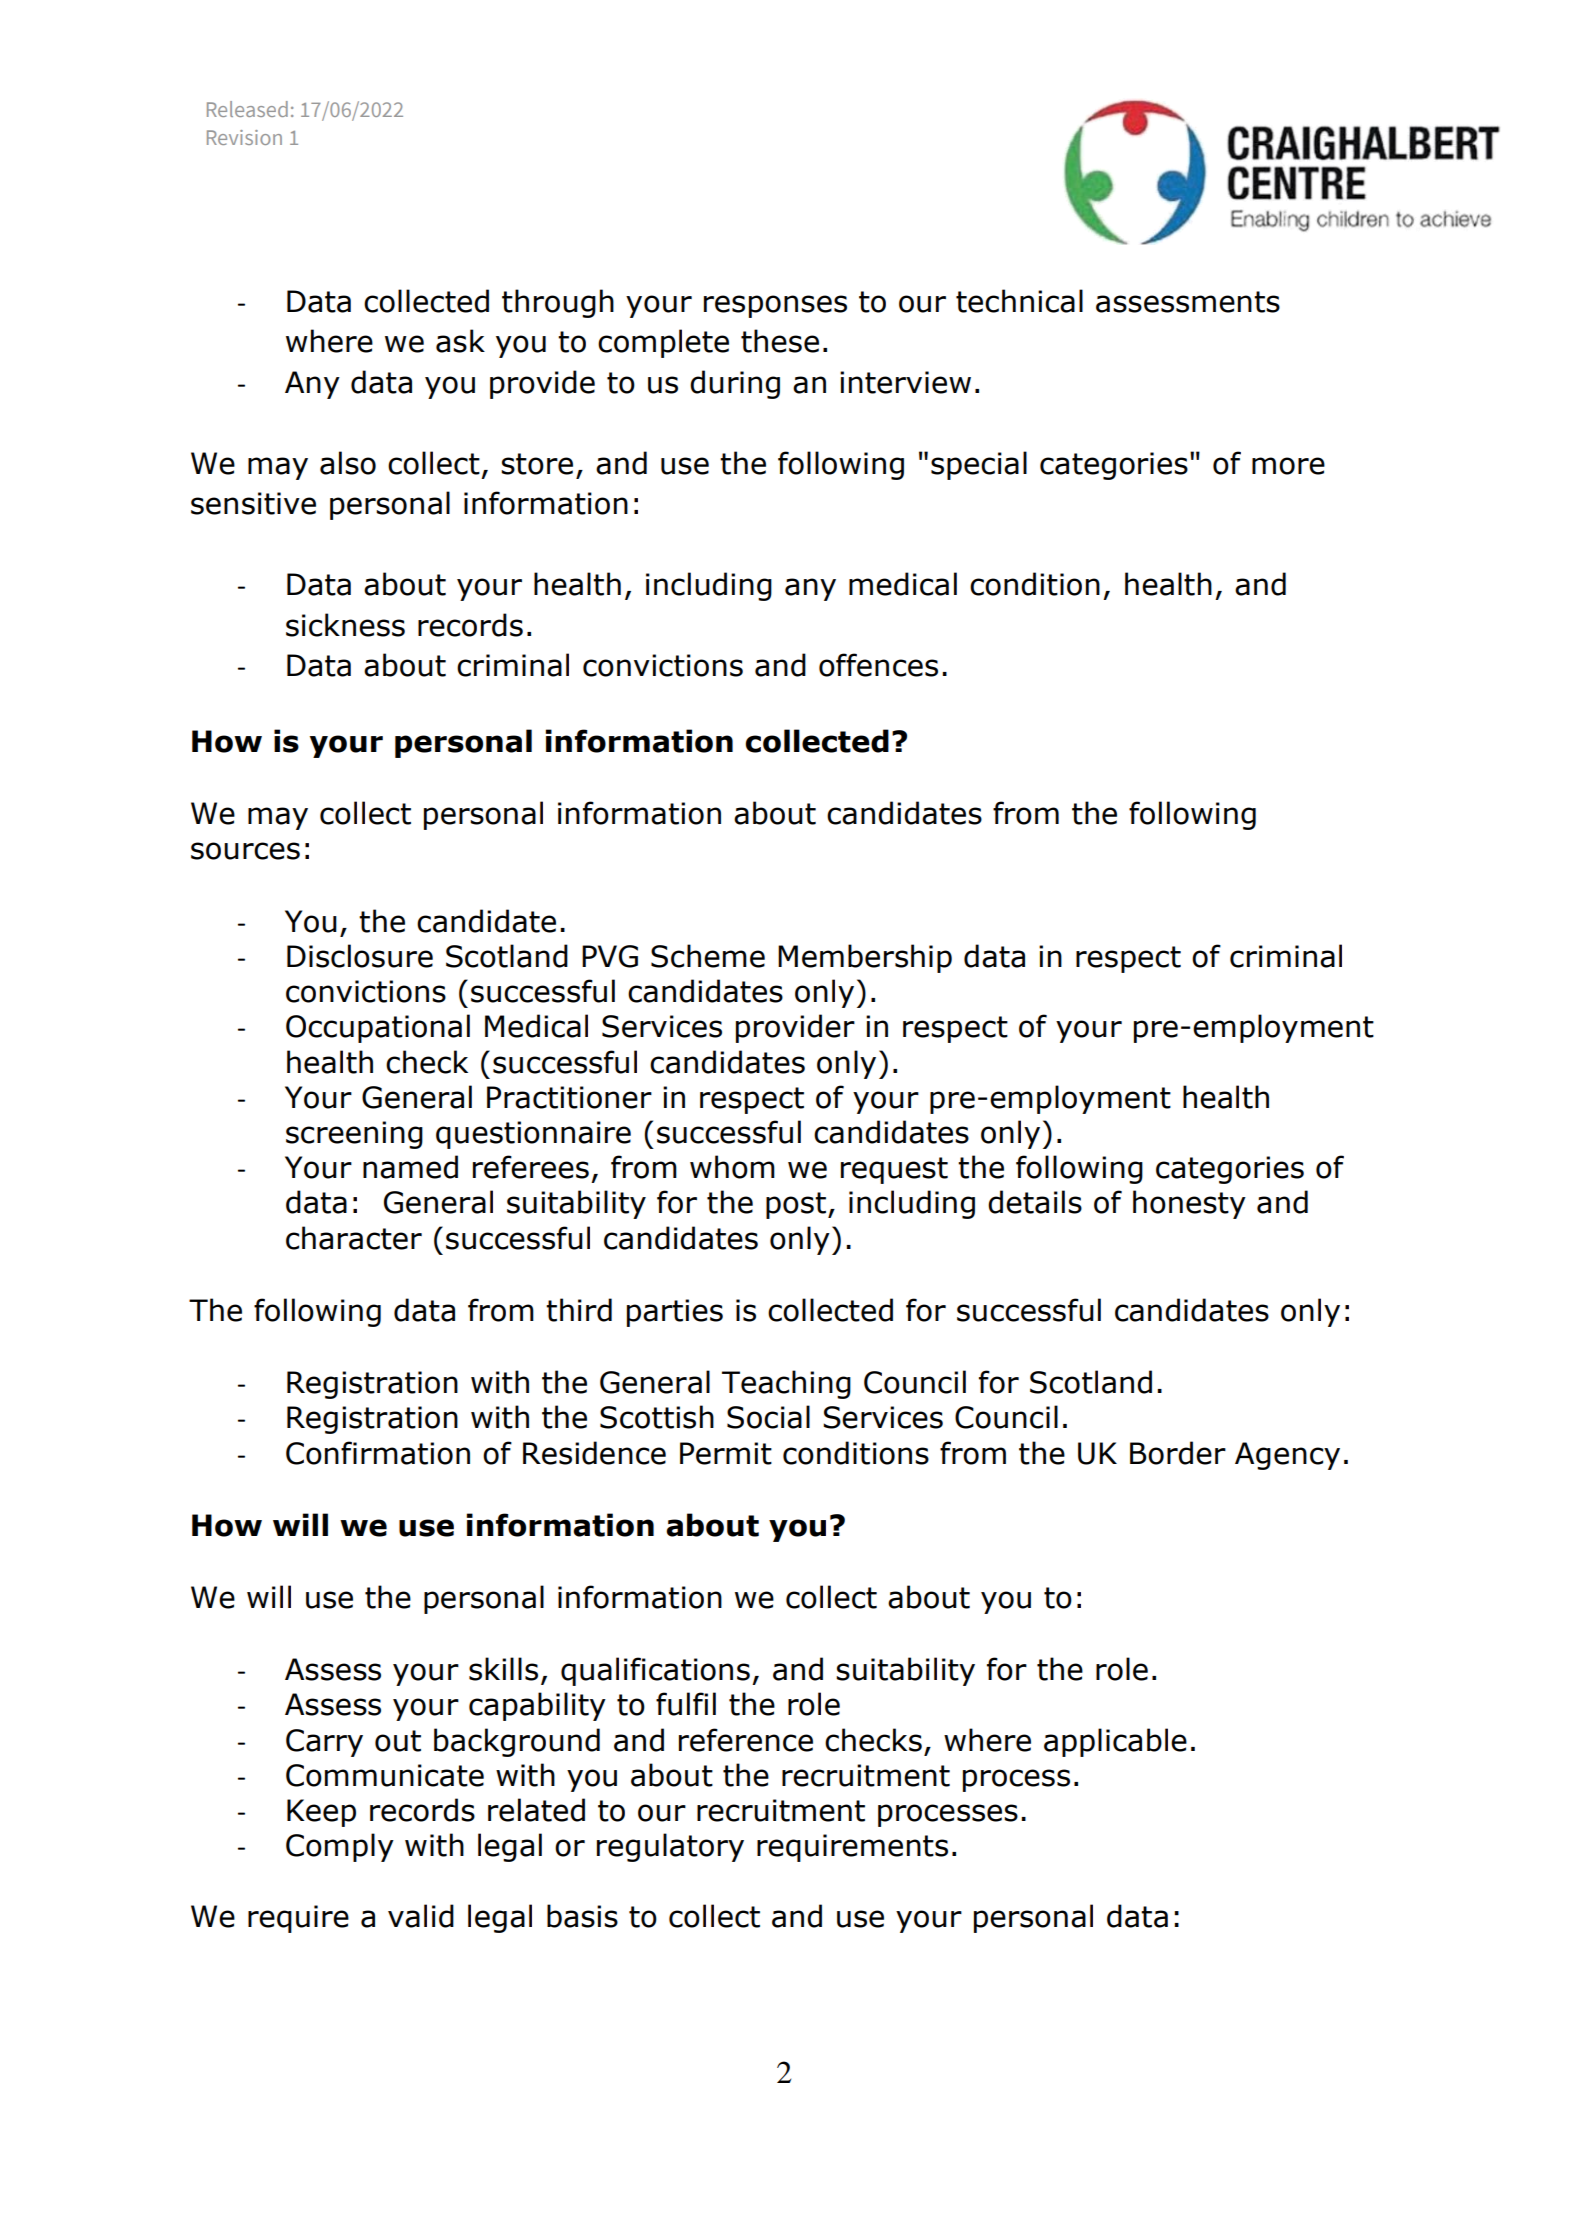 This document has width=1569, height=2219. I want to click on Border, so click(1178, 1453).
